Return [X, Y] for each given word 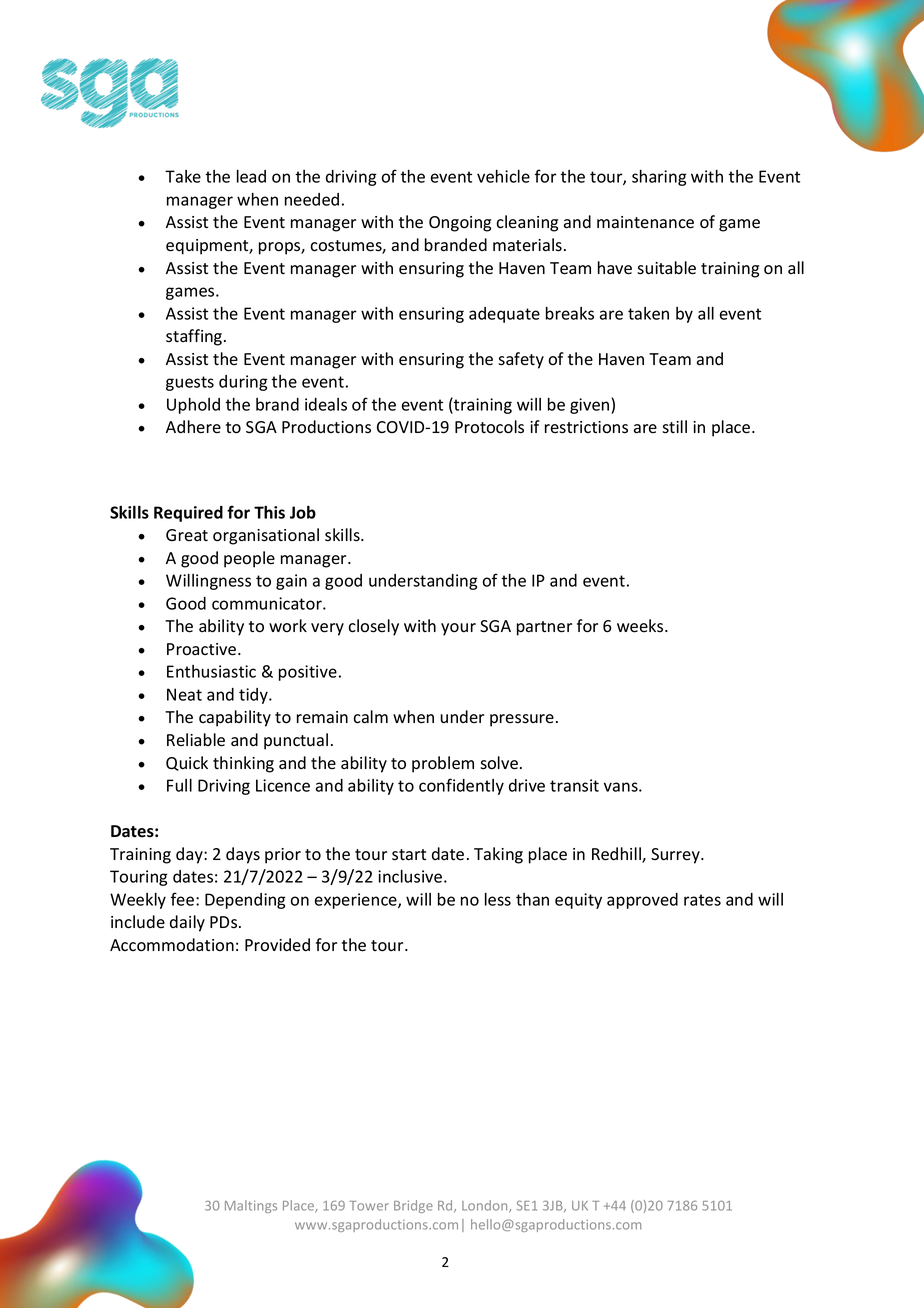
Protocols [489, 427]
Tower [369, 1206]
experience [357, 901]
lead [251, 176]
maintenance [645, 222]
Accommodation [172, 945]
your [458, 629]
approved [642, 901]
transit [574, 785]
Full [179, 785]
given [591, 406]
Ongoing [460, 224]
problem [443, 764]
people [249, 559]
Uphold [193, 406]
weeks [641, 626]
